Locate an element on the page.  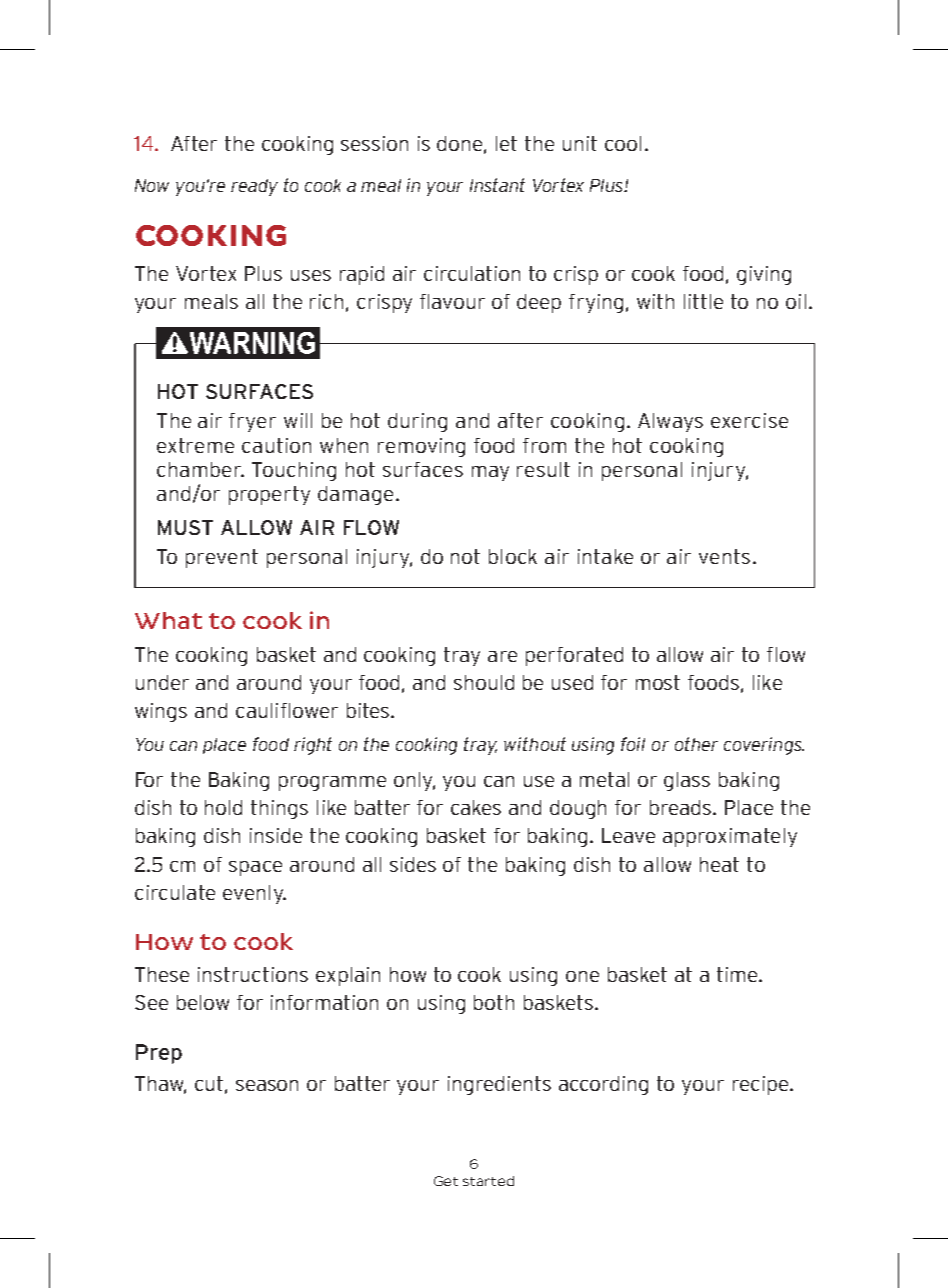
Instant is located at coordinates (497, 185).
